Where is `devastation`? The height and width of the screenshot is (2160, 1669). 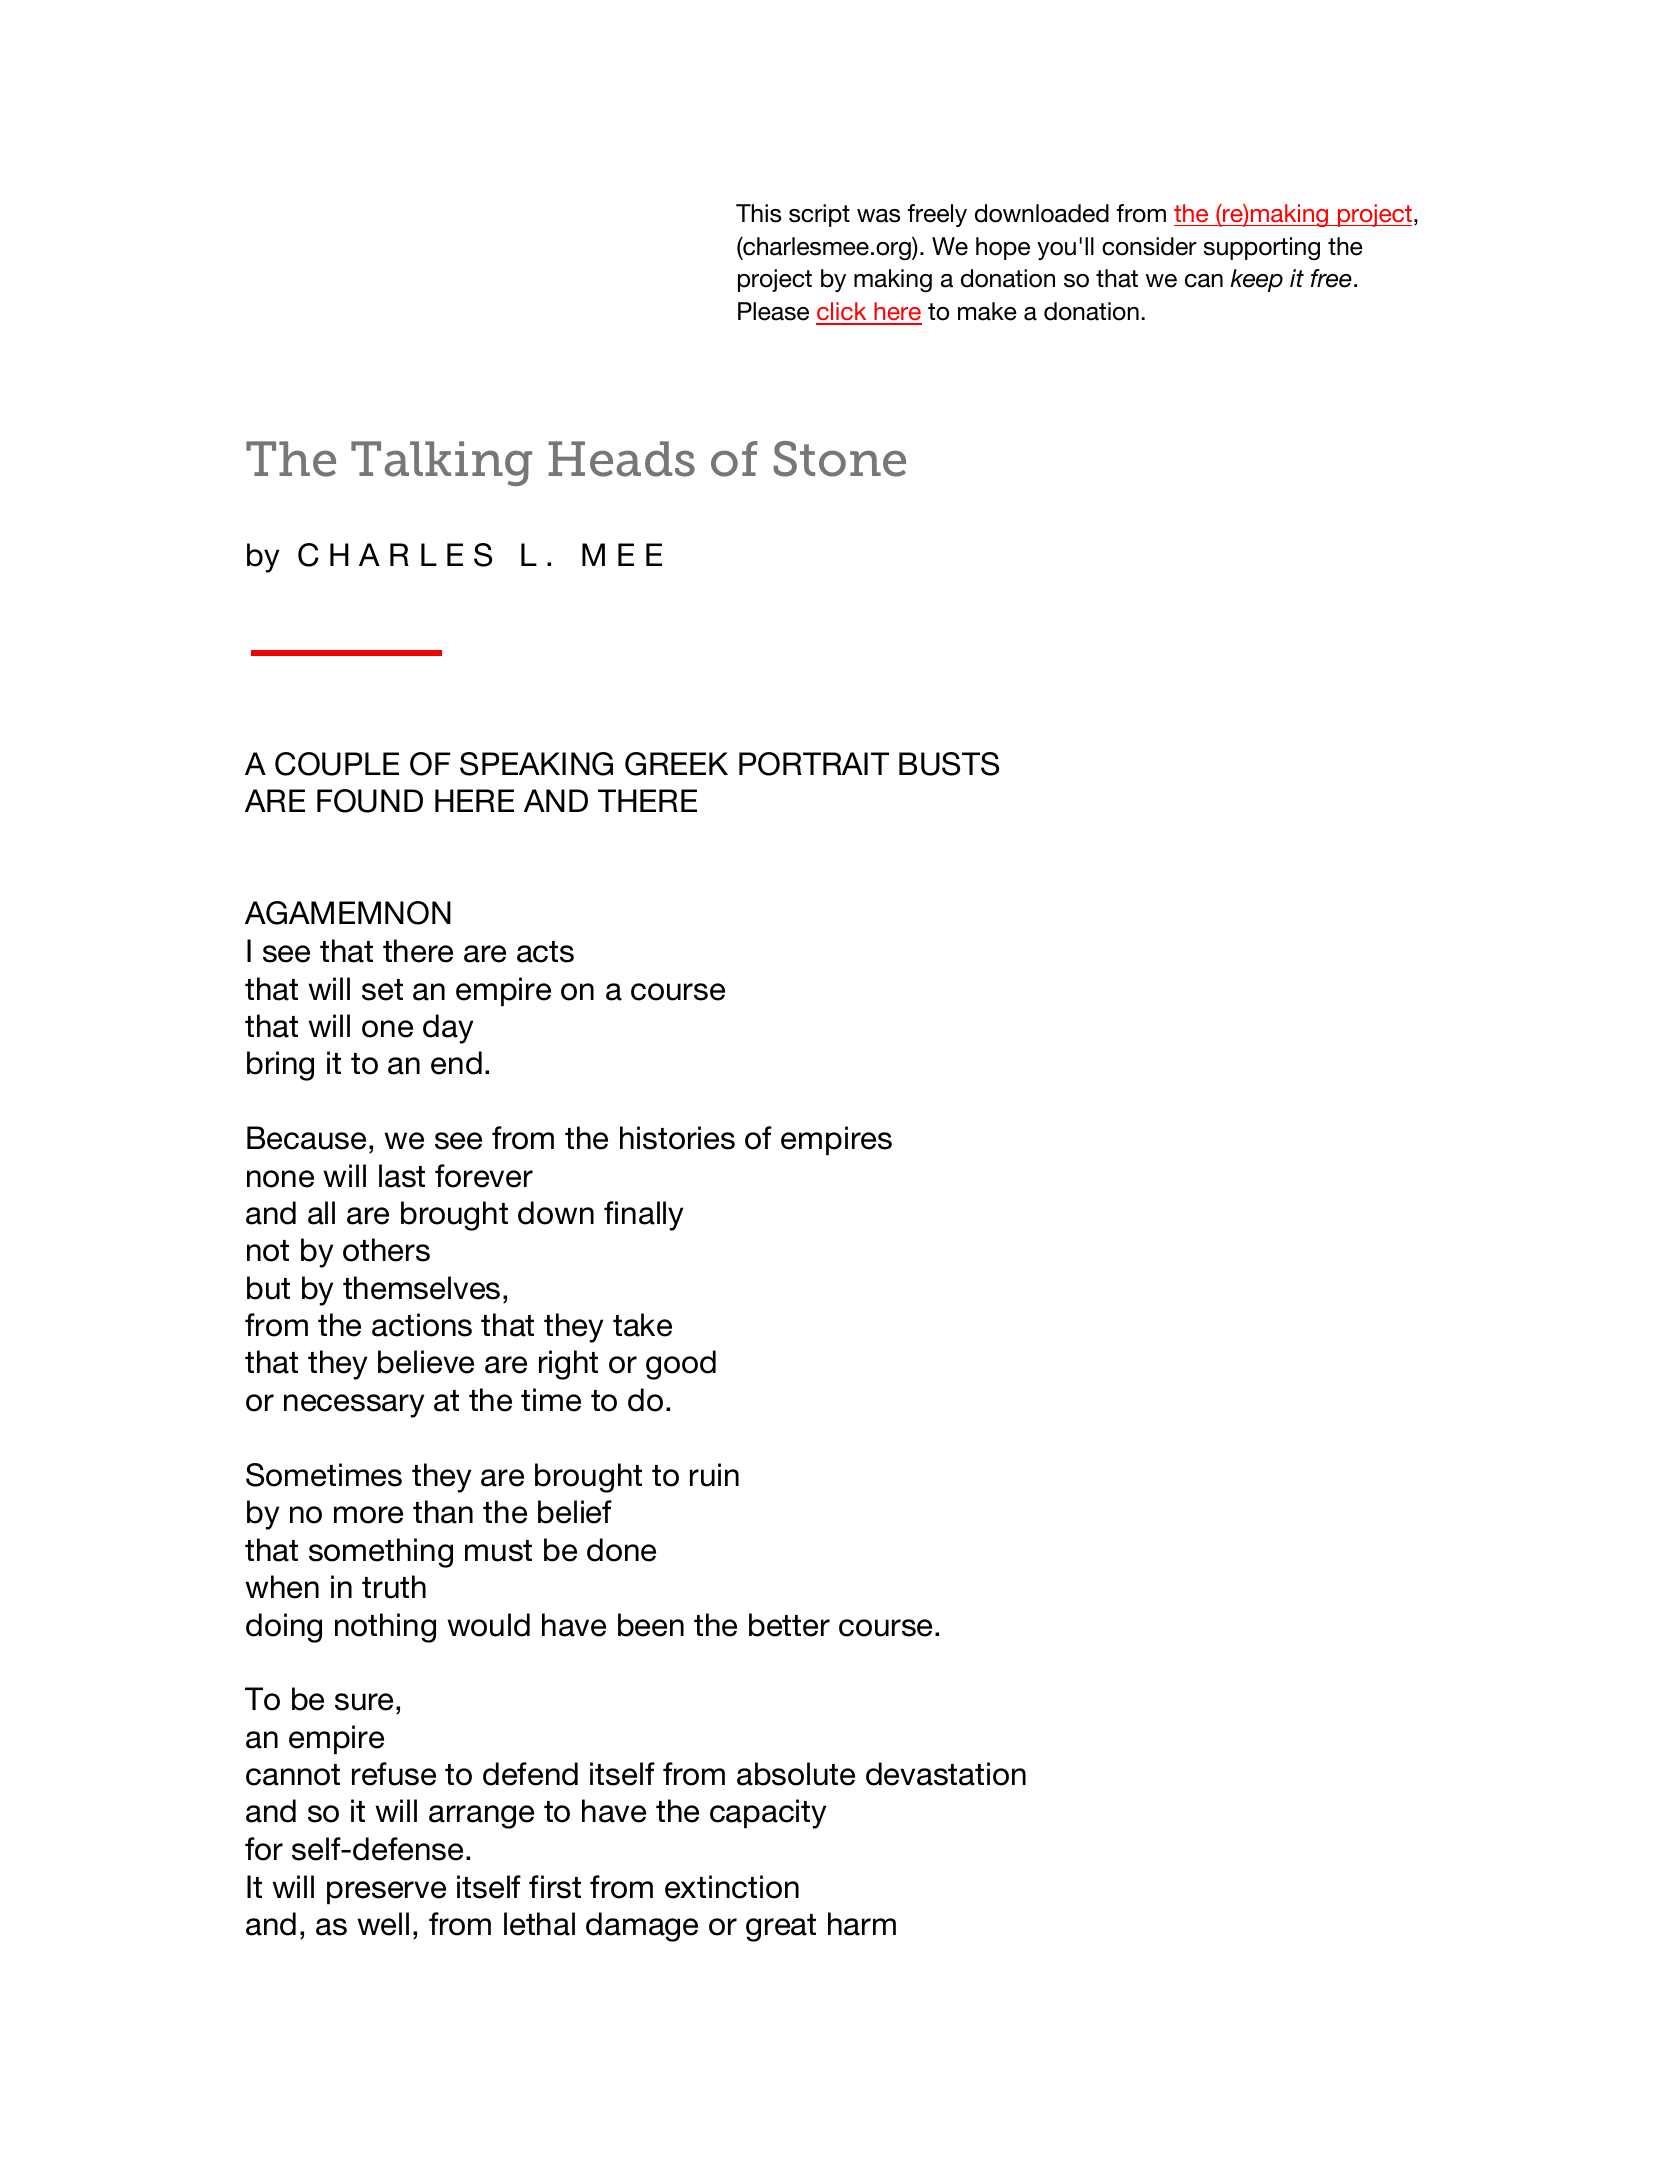
devastation is located at coordinates (946, 1774).
